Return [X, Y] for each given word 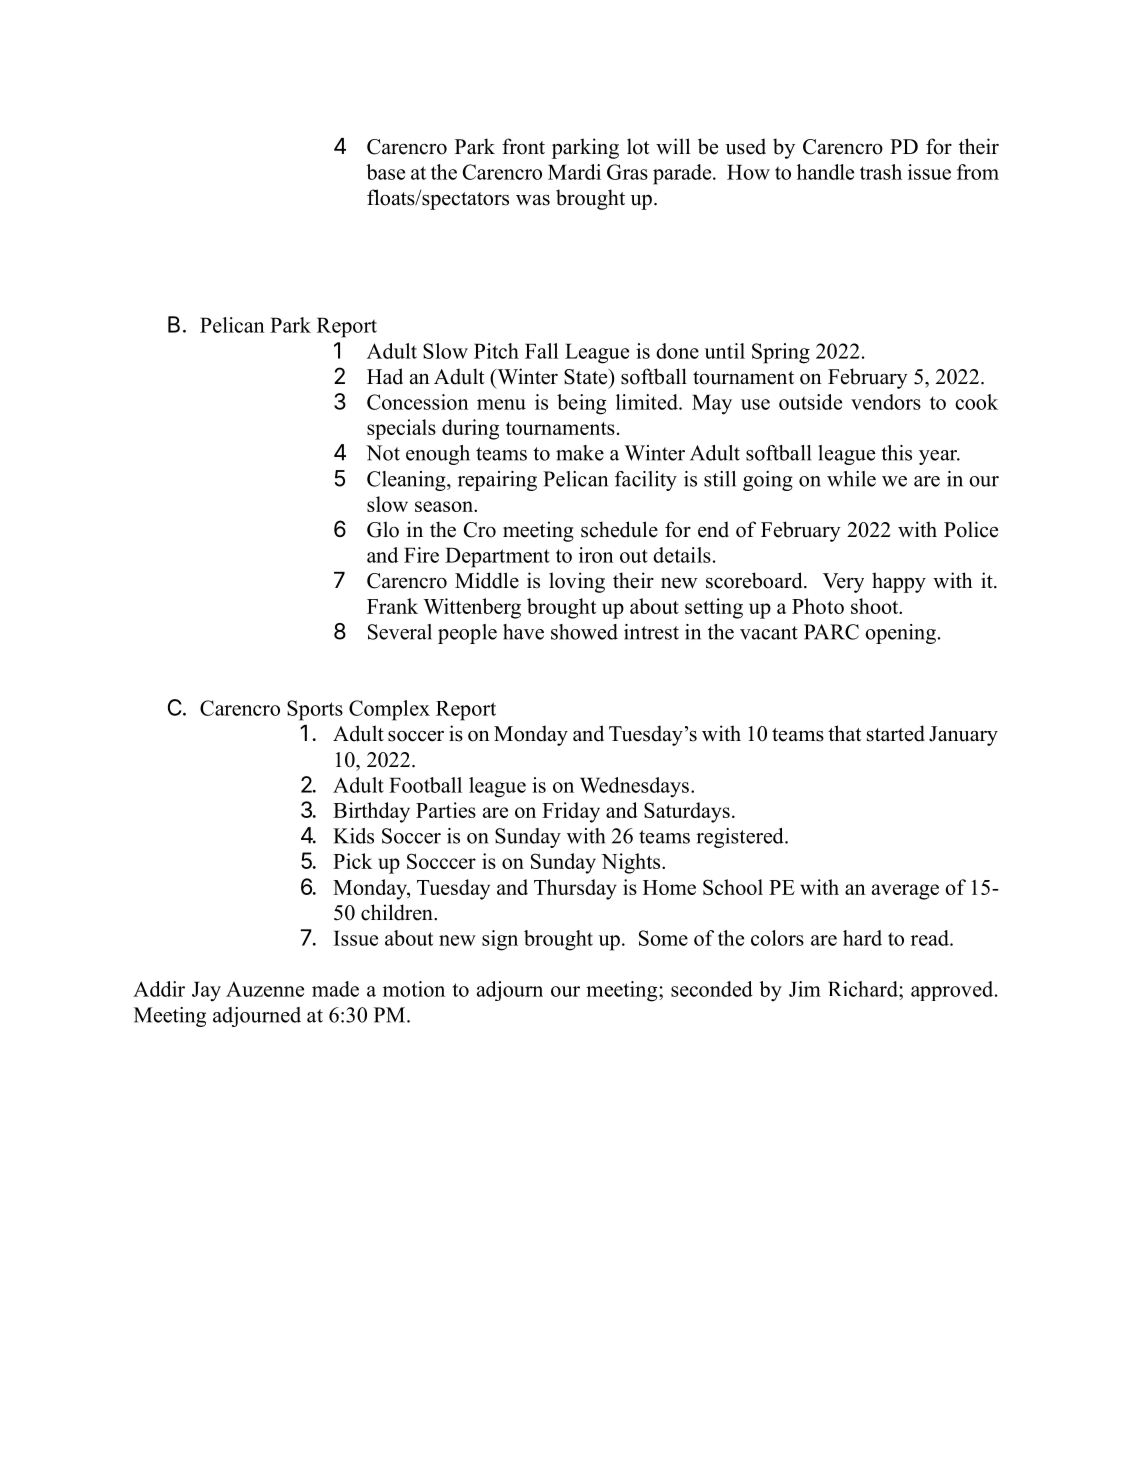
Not [383, 453]
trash [881, 172]
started [896, 733]
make [580, 453]
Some [663, 938]
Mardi [574, 172]
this [896, 453]
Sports [315, 710]
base [385, 172]
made [335, 989]
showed [584, 632]
